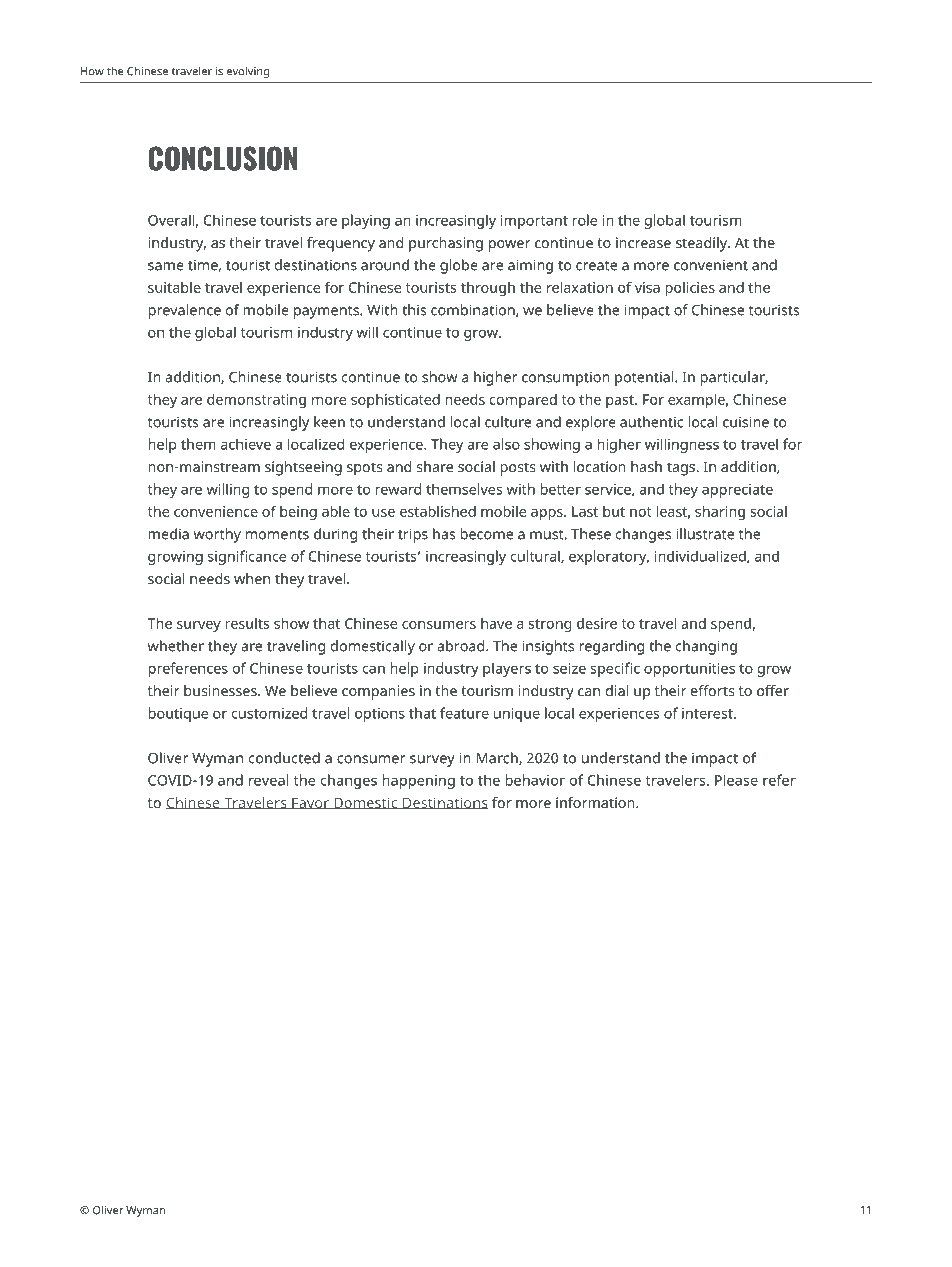 This page has width=952, height=1267. Describe the element at coordinates (584, 220) in the page. I see `role` at that location.
